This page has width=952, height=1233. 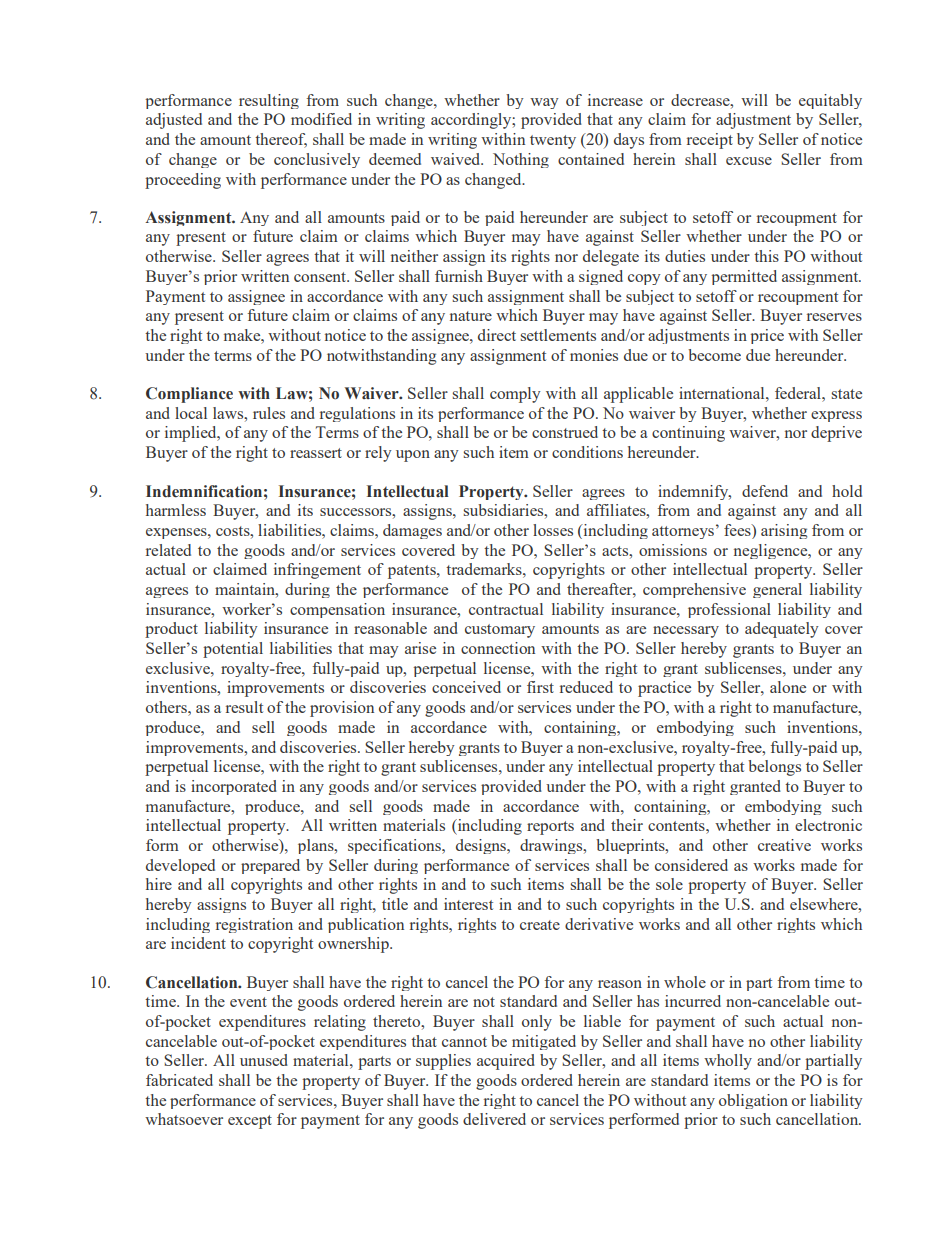 I want to click on designs, so click(x=482, y=846).
